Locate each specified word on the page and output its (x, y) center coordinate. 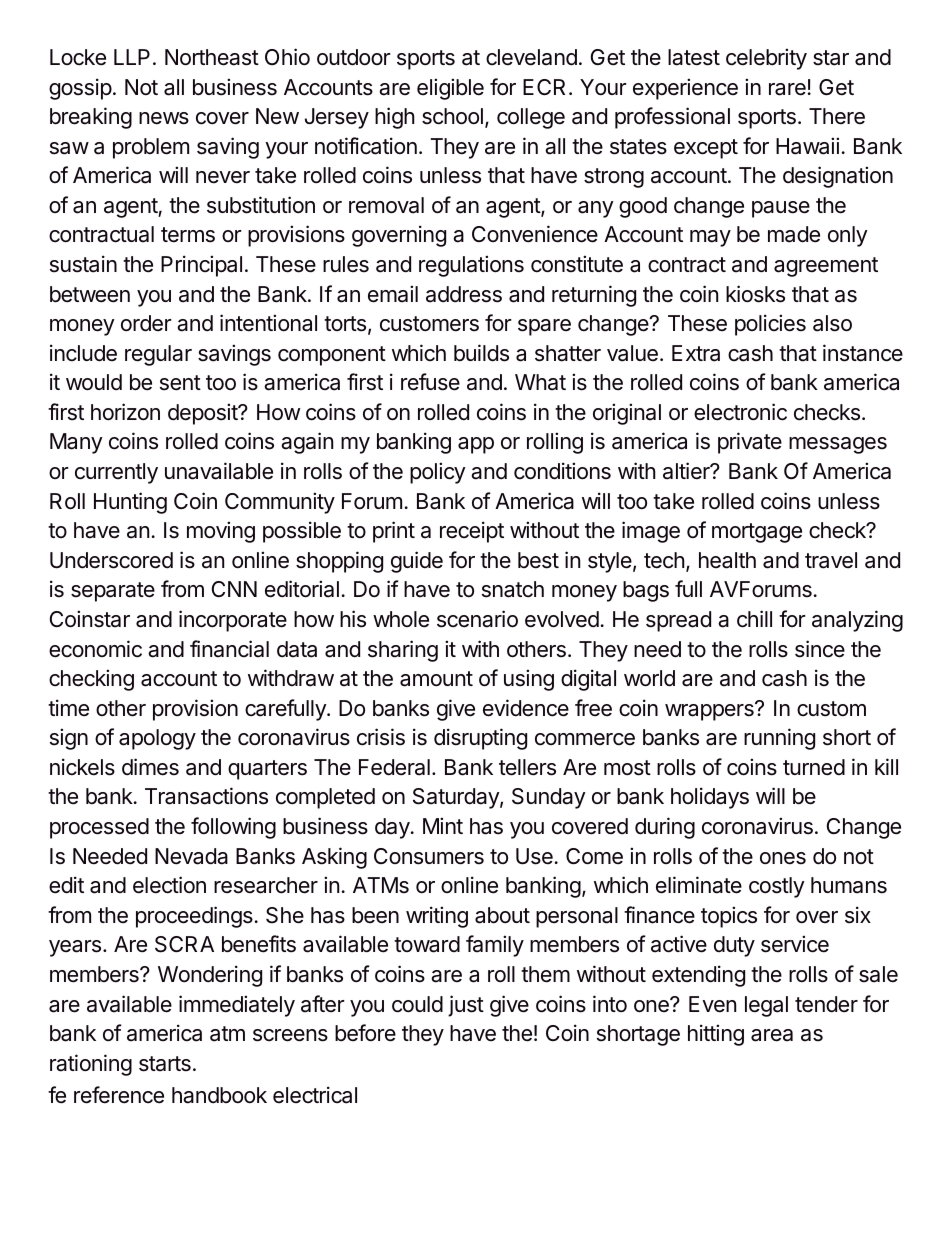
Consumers (429, 856)
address (464, 294)
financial (229, 649)
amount (436, 679)
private (750, 443)
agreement (826, 267)
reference (119, 1095)
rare (787, 89)
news (164, 118)
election (169, 885)
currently (116, 473)
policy (438, 473)
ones (783, 858)
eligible (450, 89)
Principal (201, 266)
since (820, 649)
